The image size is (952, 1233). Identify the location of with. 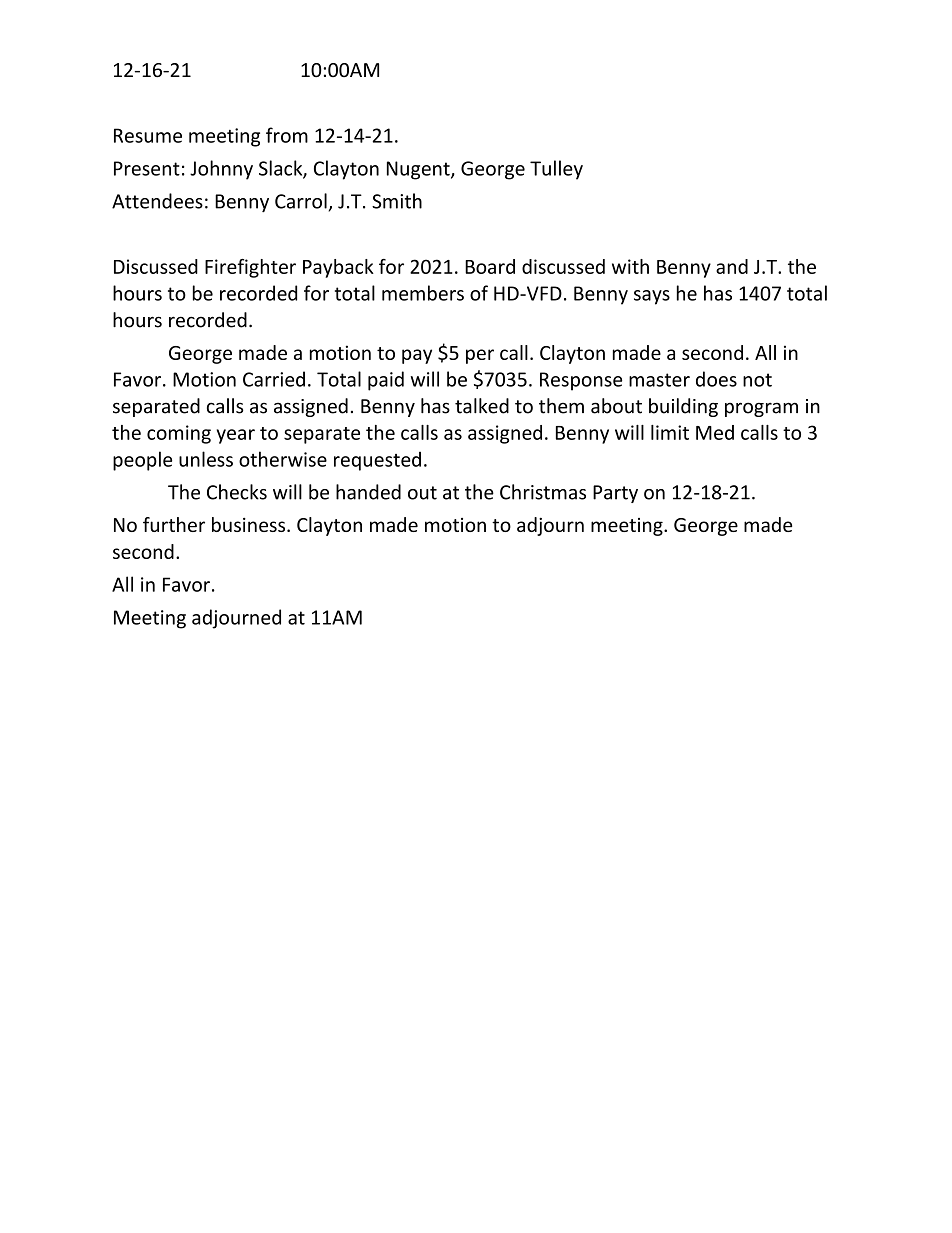
(630, 266).
